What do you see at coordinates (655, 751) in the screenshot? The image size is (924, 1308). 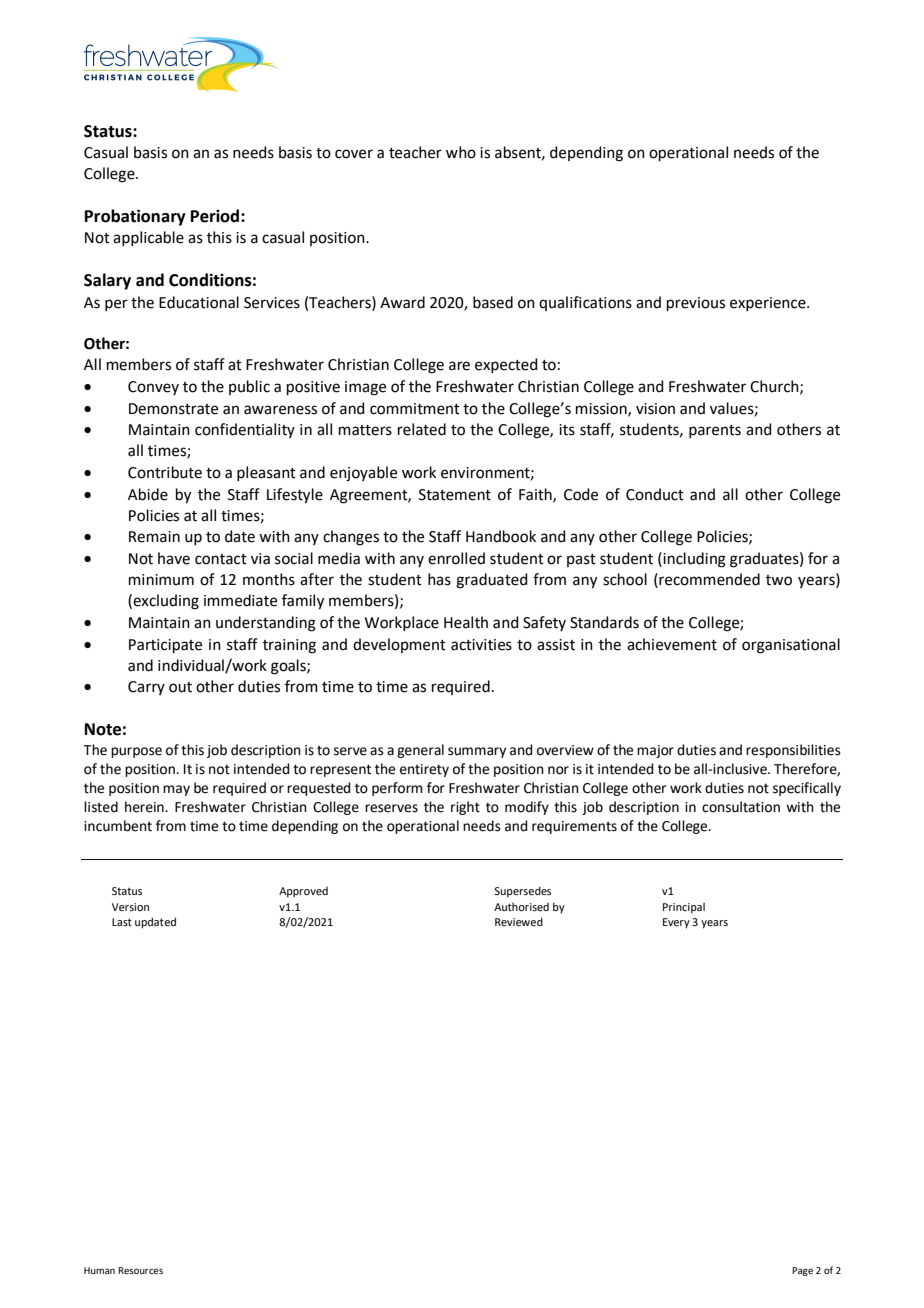 I see `major` at bounding box center [655, 751].
